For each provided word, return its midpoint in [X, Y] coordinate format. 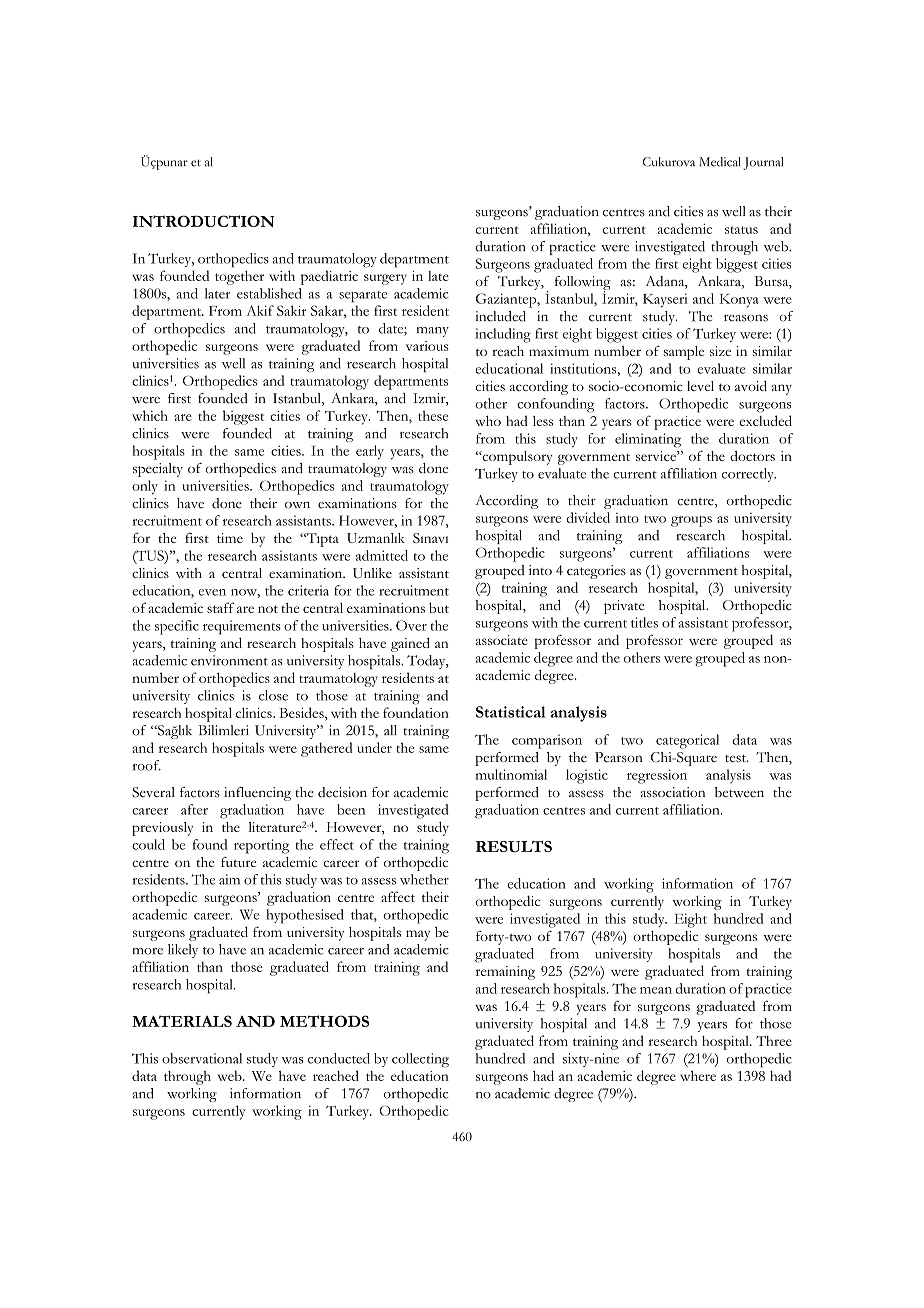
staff [220, 607]
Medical [720, 162]
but [439, 607]
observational [202, 1058]
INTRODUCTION [203, 221]
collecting [420, 1060]
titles [644, 622]
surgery [385, 279]
